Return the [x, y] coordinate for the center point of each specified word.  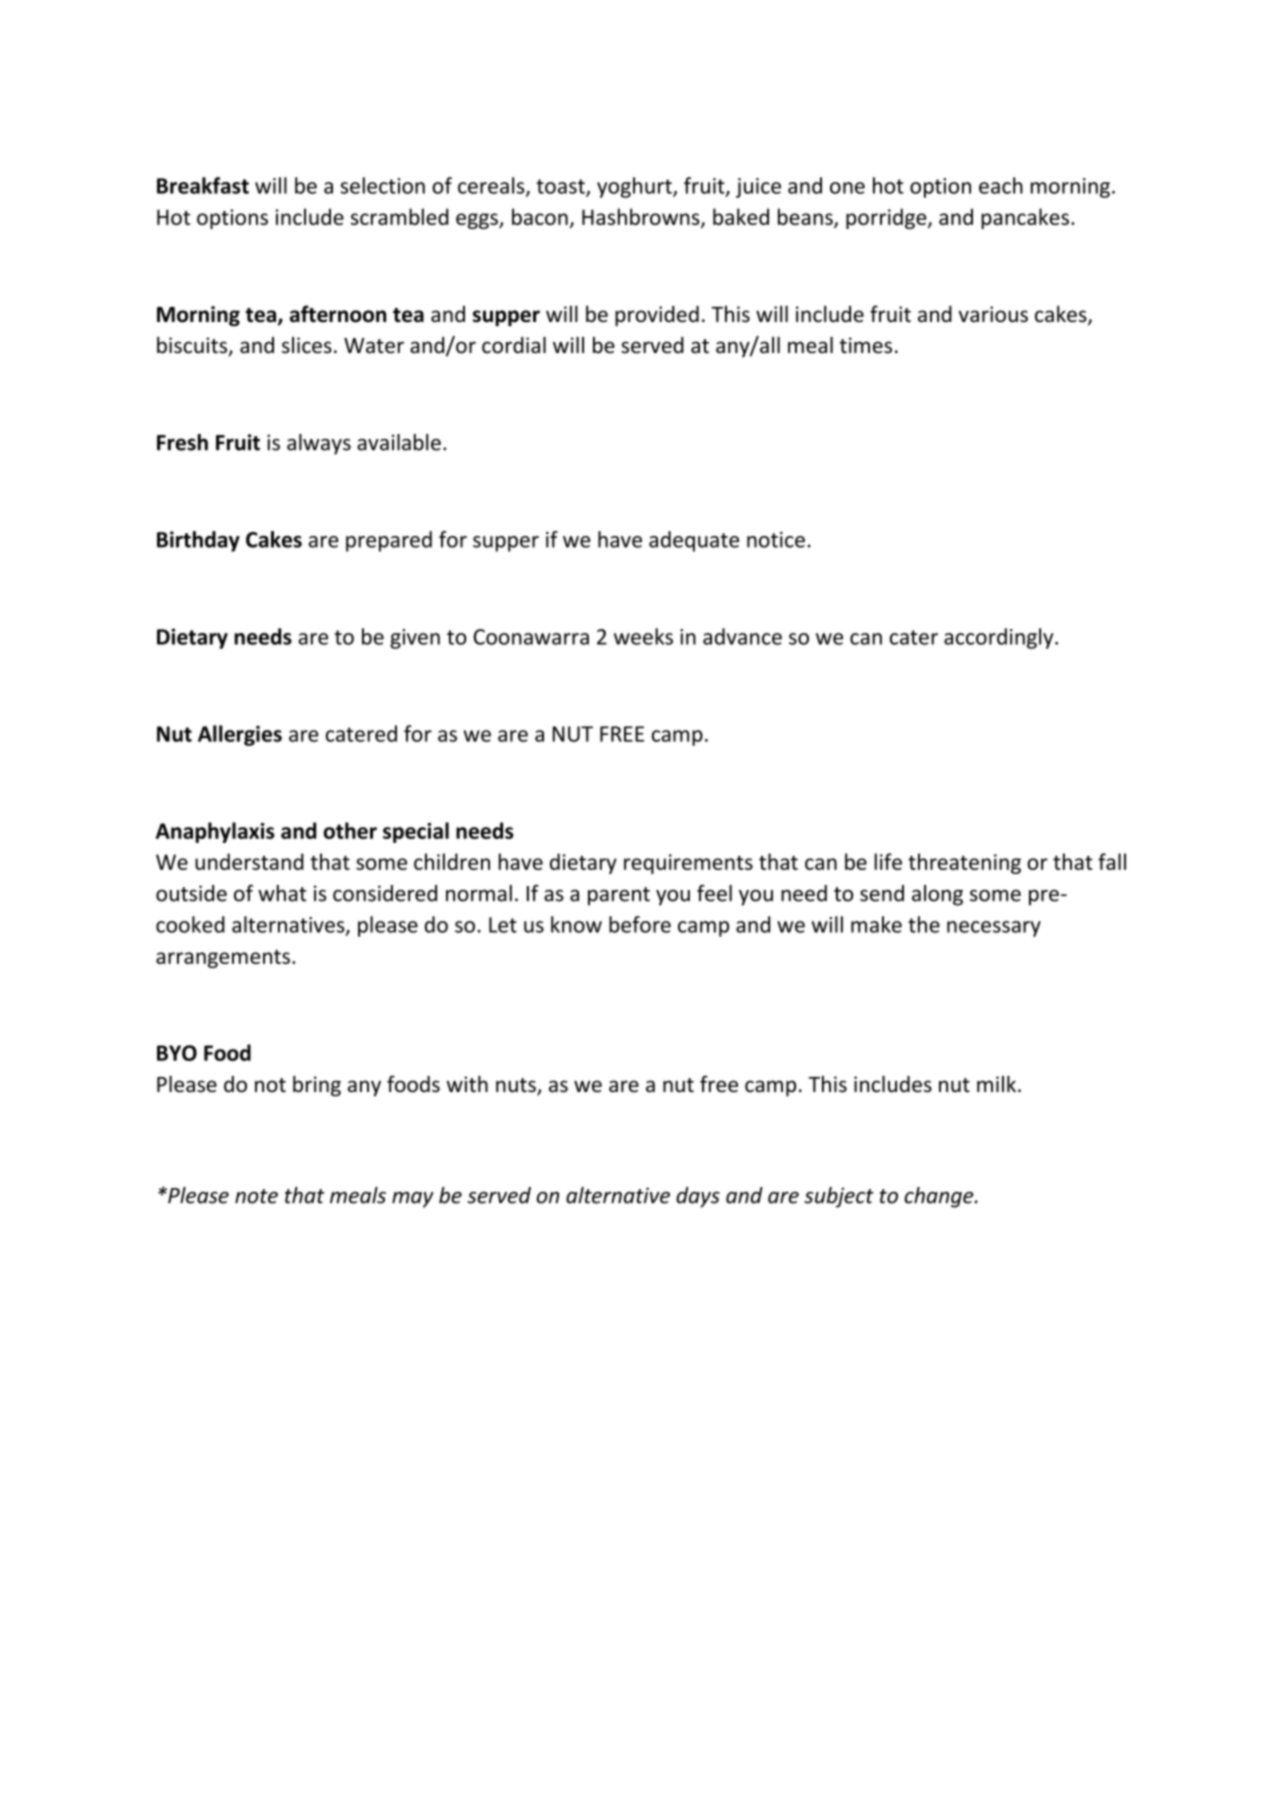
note [256, 1196]
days [698, 1197]
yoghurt [635, 187]
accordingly [1000, 638]
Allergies [240, 735]
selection [382, 185]
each [1001, 185]
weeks [643, 636]
